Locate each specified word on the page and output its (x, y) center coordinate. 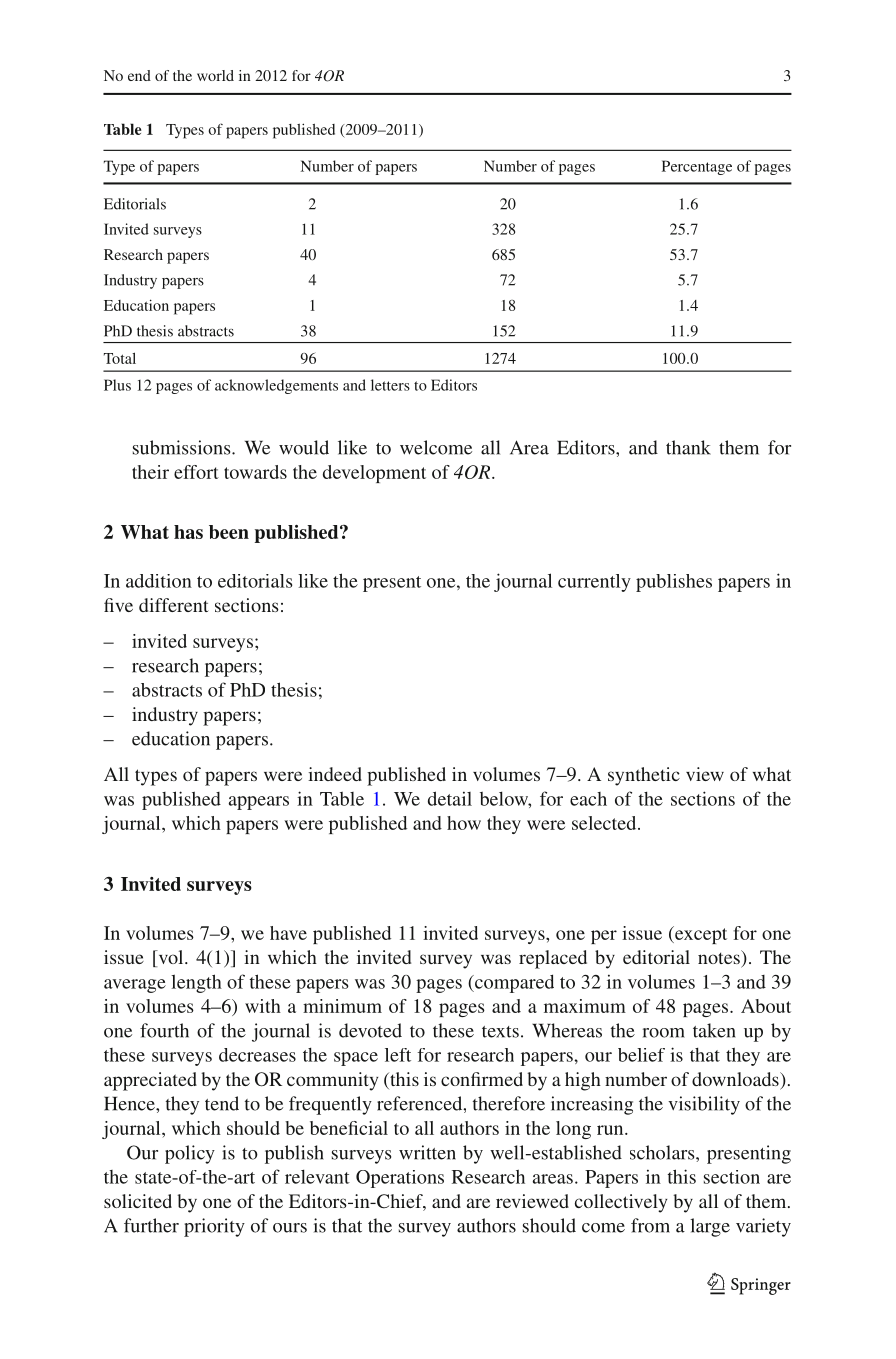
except (700, 935)
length (196, 983)
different (174, 605)
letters (390, 385)
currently (594, 583)
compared (513, 983)
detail (450, 798)
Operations (400, 1179)
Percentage (697, 167)
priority (214, 1227)
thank (688, 447)
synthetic (644, 776)
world (215, 75)
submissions (183, 447)
